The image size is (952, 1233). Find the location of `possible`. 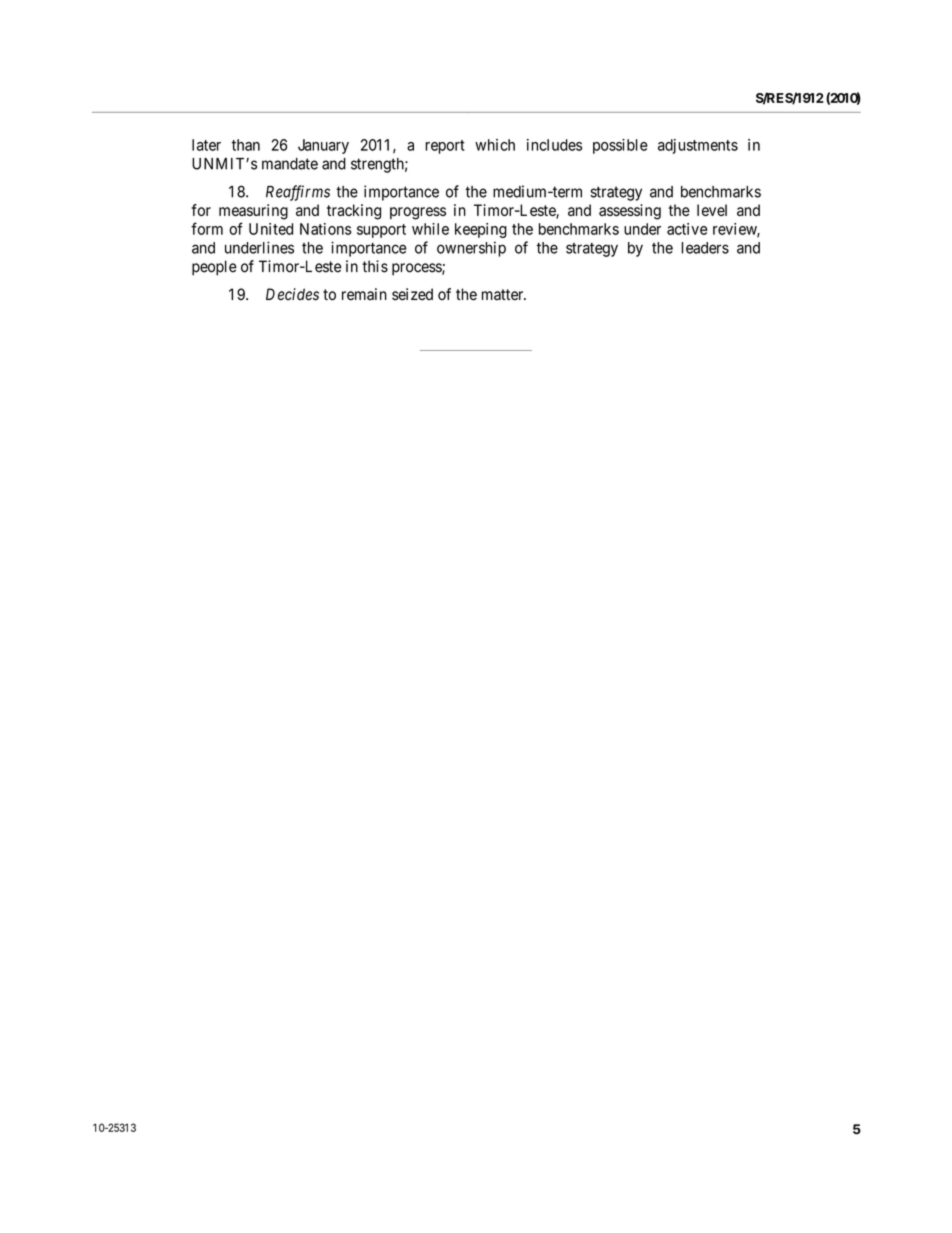

possible is located at coordinates (620, 146).
